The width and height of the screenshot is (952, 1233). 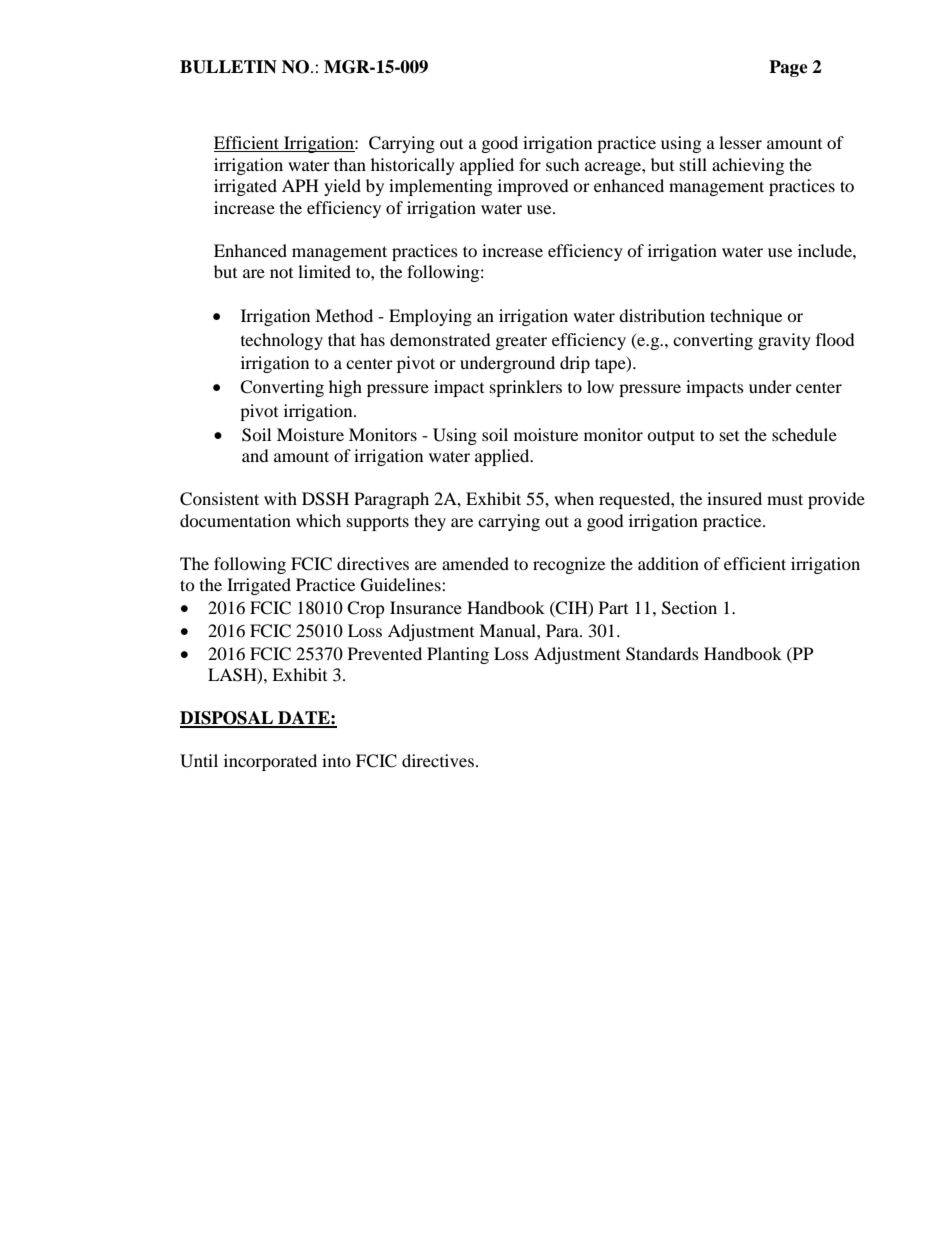 I want to click on when, so click(x=574, y=498).
